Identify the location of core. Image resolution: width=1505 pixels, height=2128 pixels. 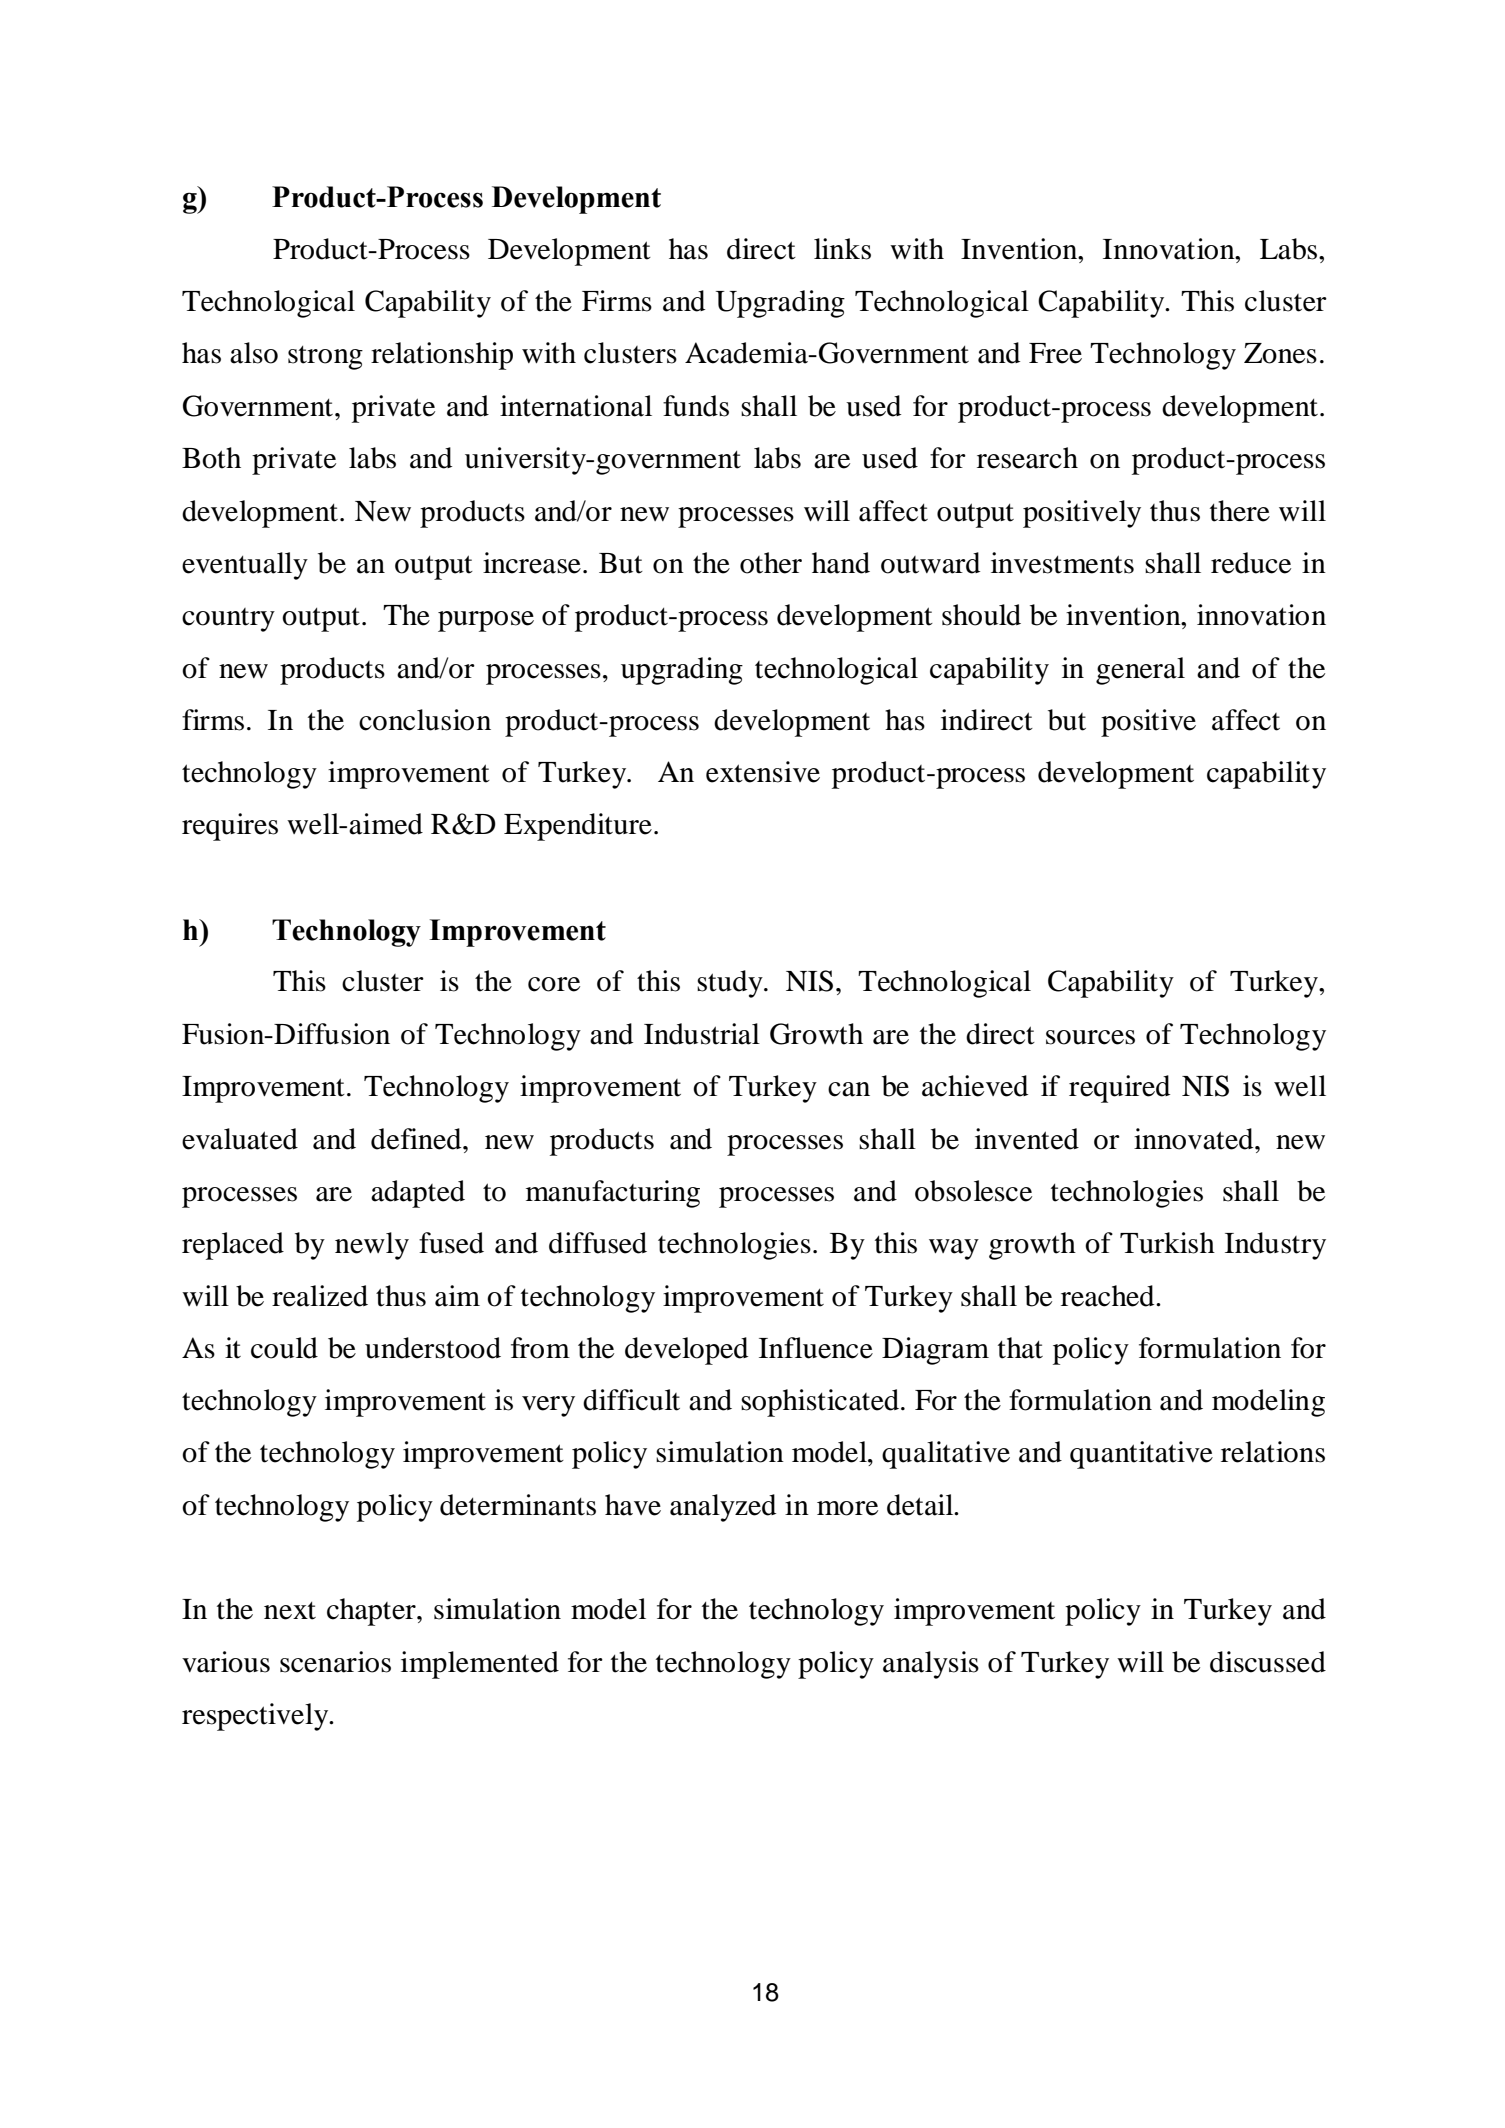
(554, 984).
